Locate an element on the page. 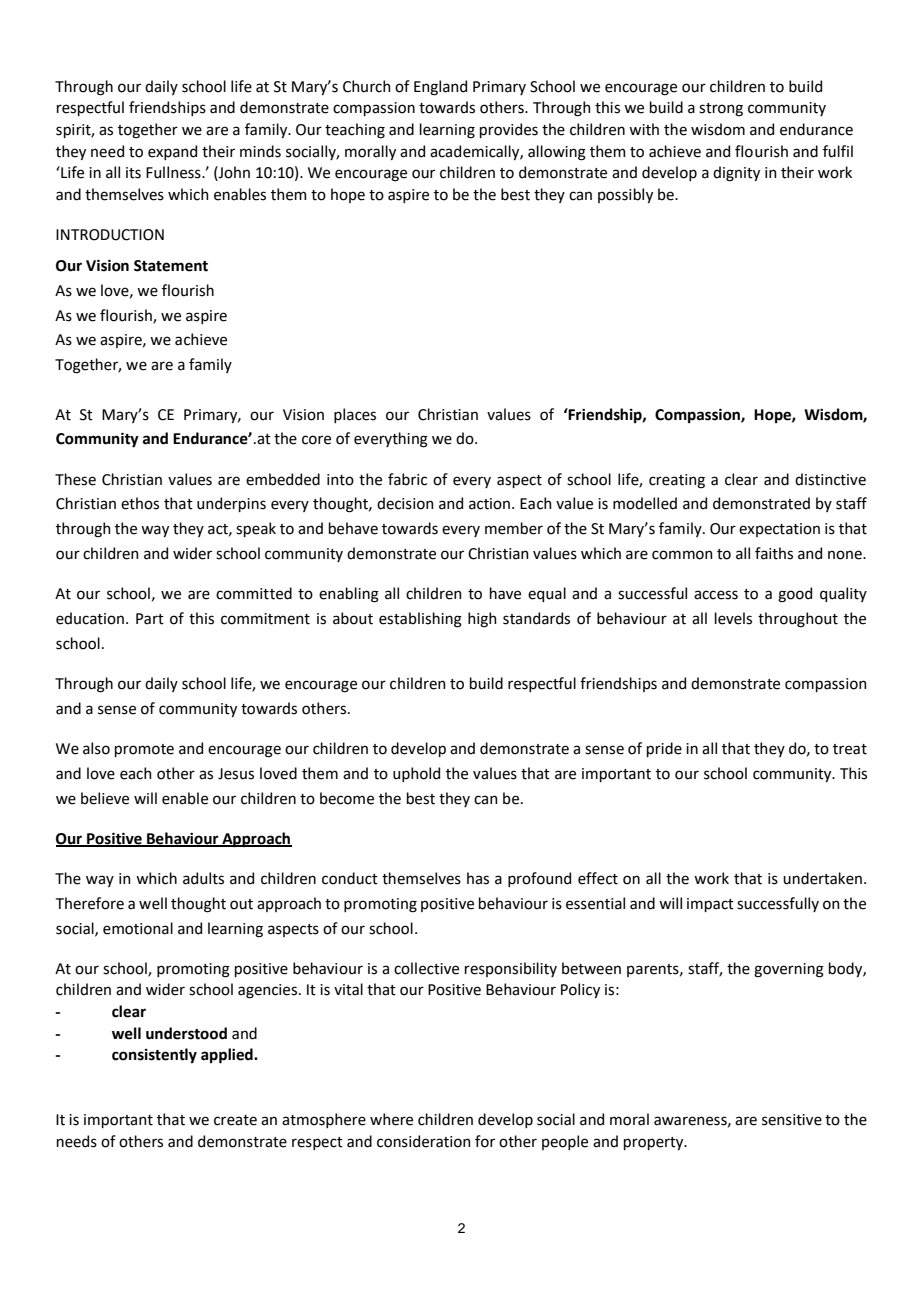  consideration is located at coordinates (424, 1141).
